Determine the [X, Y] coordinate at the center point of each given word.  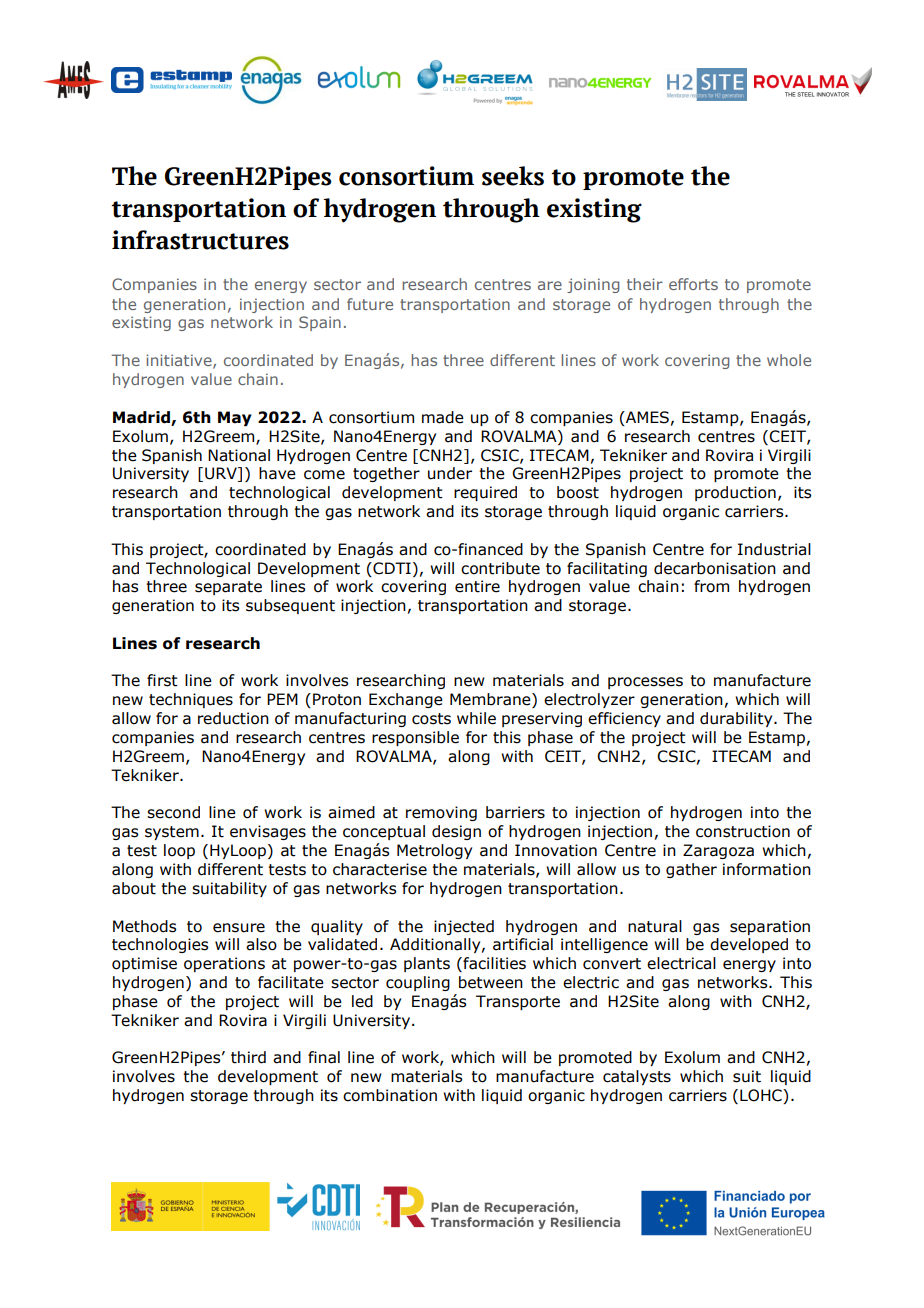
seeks [513, 176]
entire [477, 586]
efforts [693, 284]
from [711, 586]
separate [228, 588]
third [248, 1057]
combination [390, 1095]
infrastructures [200, 240]
